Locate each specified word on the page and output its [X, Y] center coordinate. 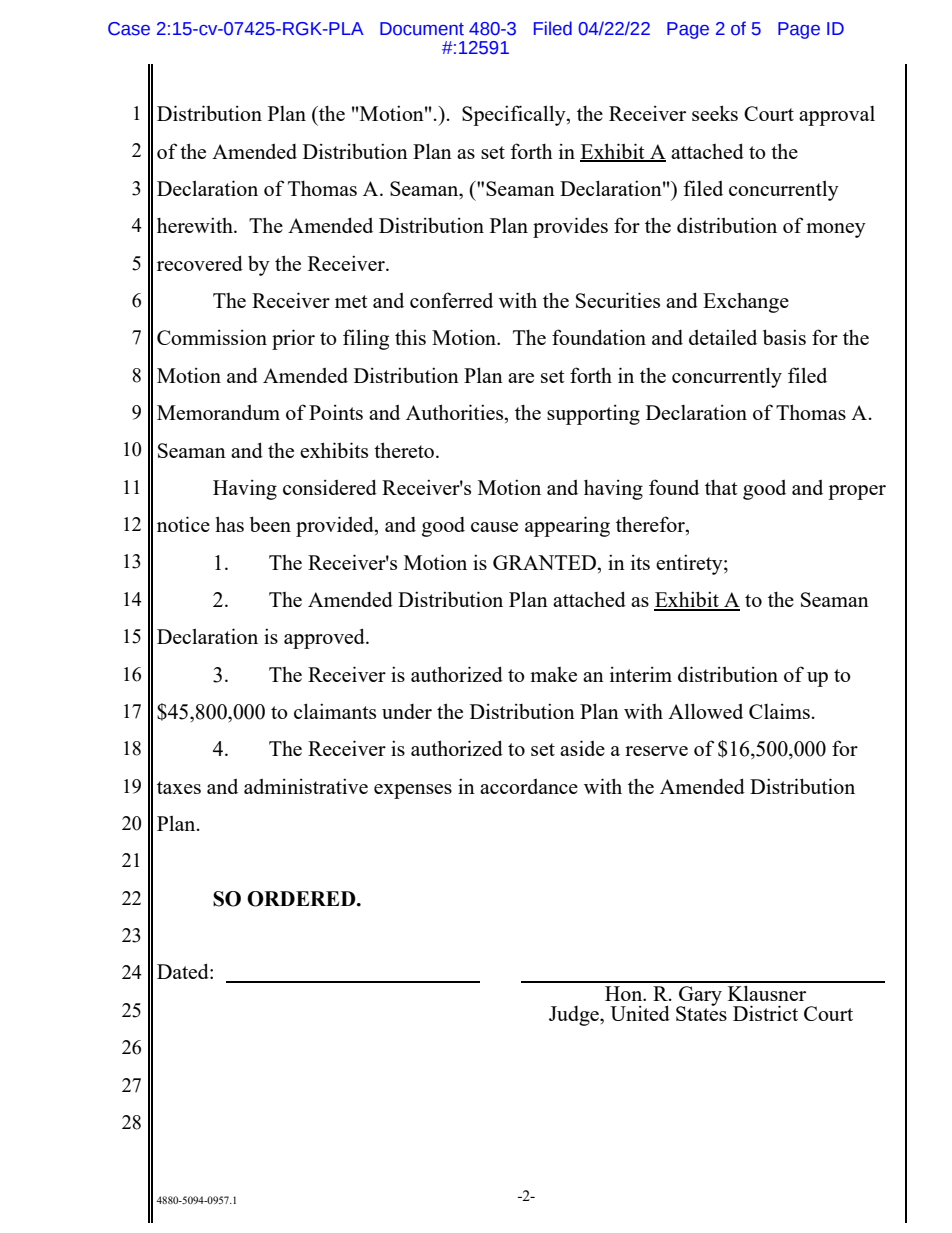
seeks [715, 113]
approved [325, 638]
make [553, 674]
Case [129, 29]
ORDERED [302, 899]
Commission [212, 337]
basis [784, 337]
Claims [779, 711]
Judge [575, 1016]
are [521, 378]
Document [422, 29]
